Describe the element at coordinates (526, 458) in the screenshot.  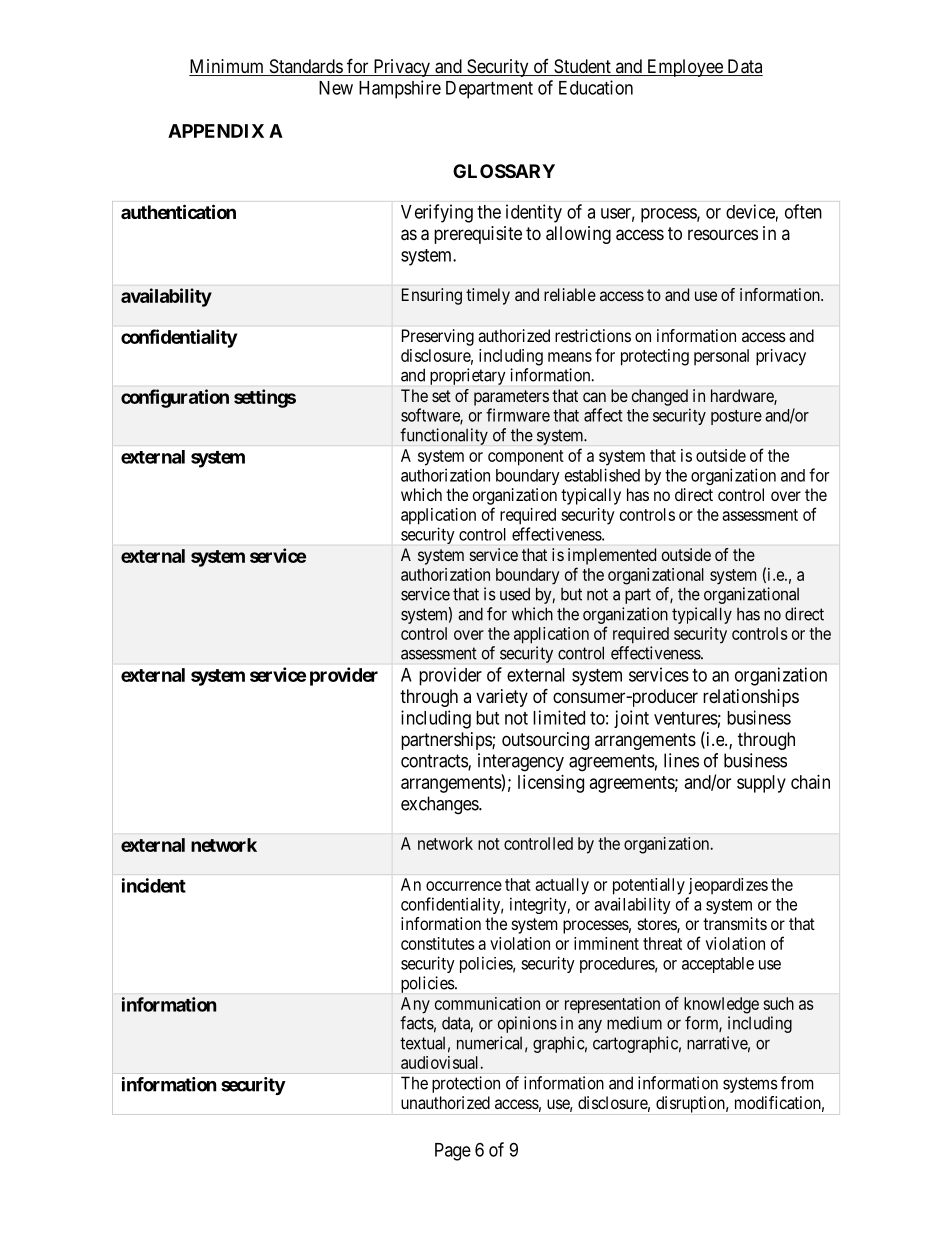
I see `component` at that location.
